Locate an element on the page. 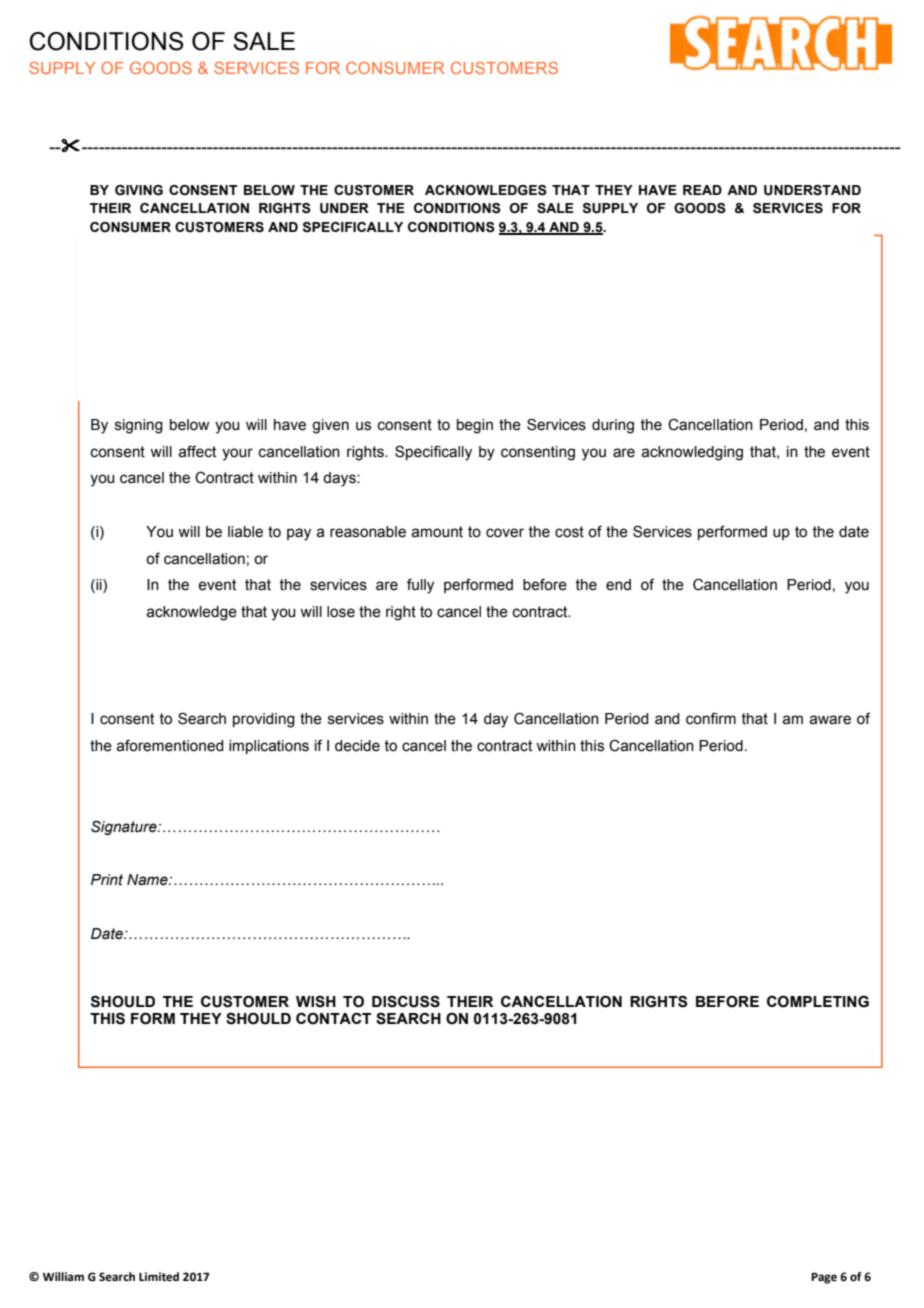 The image size is (924, 1308). decide is located at coordinates (357, 746).
